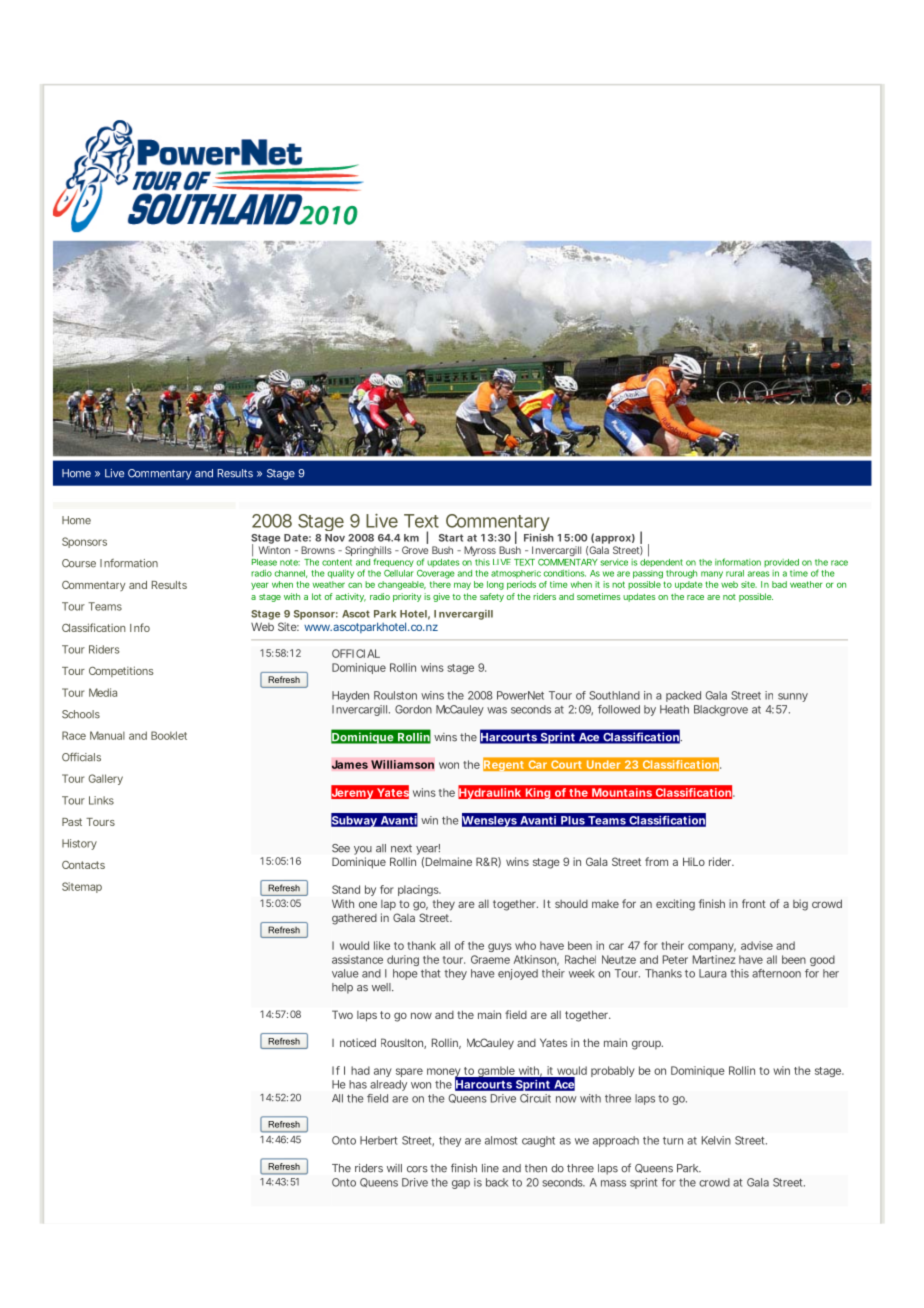 The height and width of the screenshot is (1308, 924). Describe the element at coordinates (79, 563) in the screenshot. I see `Course` at that location.
